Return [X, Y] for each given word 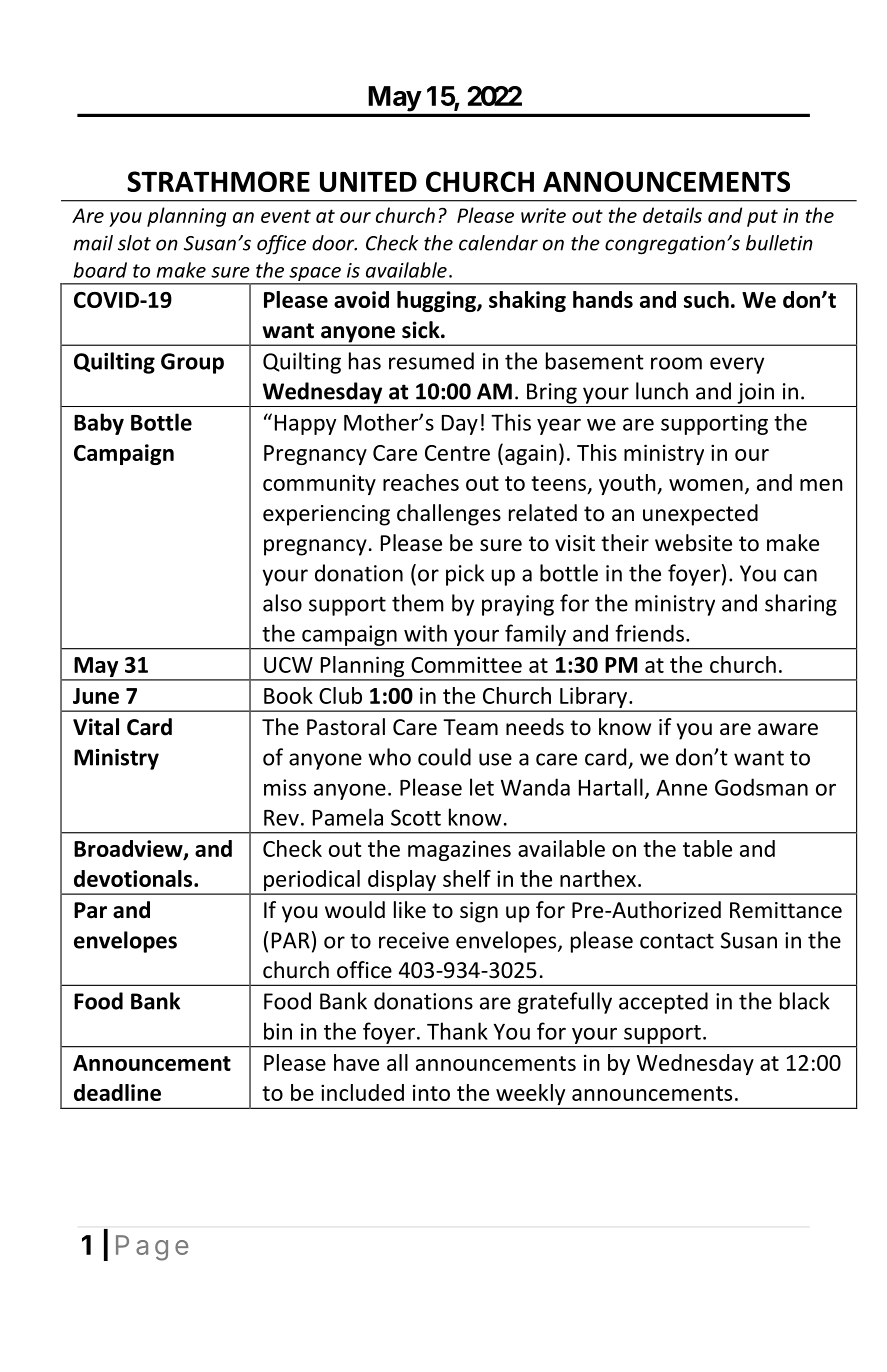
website [693, 543]
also [282, 603]
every [737, 365]
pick [465, 575]
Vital [96, 727]
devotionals [134, 878]
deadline [117, 1092]
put [762, 218]
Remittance [786, 910]
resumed [431, 361]
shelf [467, 878]
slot [134, 243]
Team [470, 727]
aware [788, 729]
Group [192, 363]
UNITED [368, 181]
